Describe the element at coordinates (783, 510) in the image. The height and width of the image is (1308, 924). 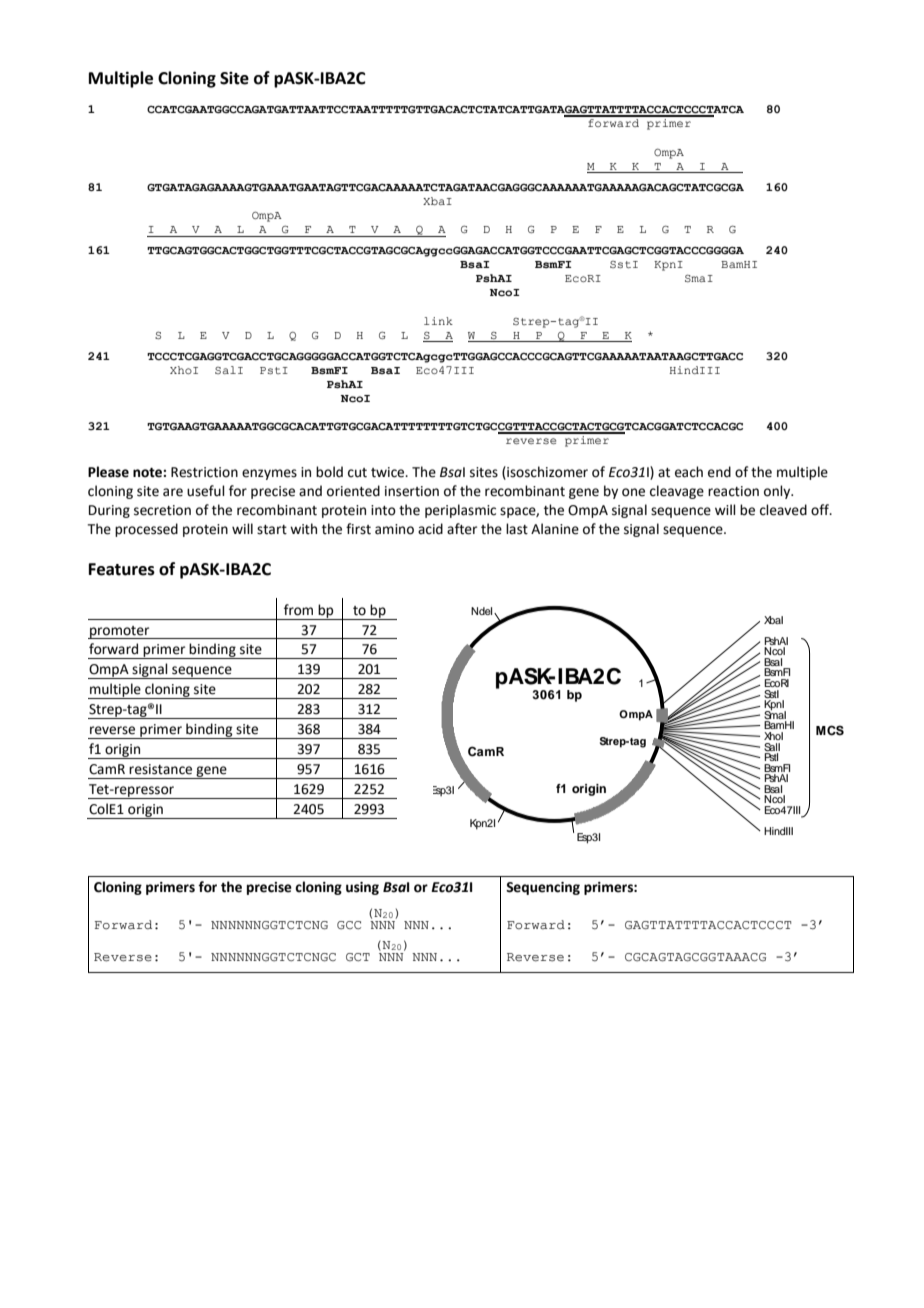
I see `cleaved` at that location.
